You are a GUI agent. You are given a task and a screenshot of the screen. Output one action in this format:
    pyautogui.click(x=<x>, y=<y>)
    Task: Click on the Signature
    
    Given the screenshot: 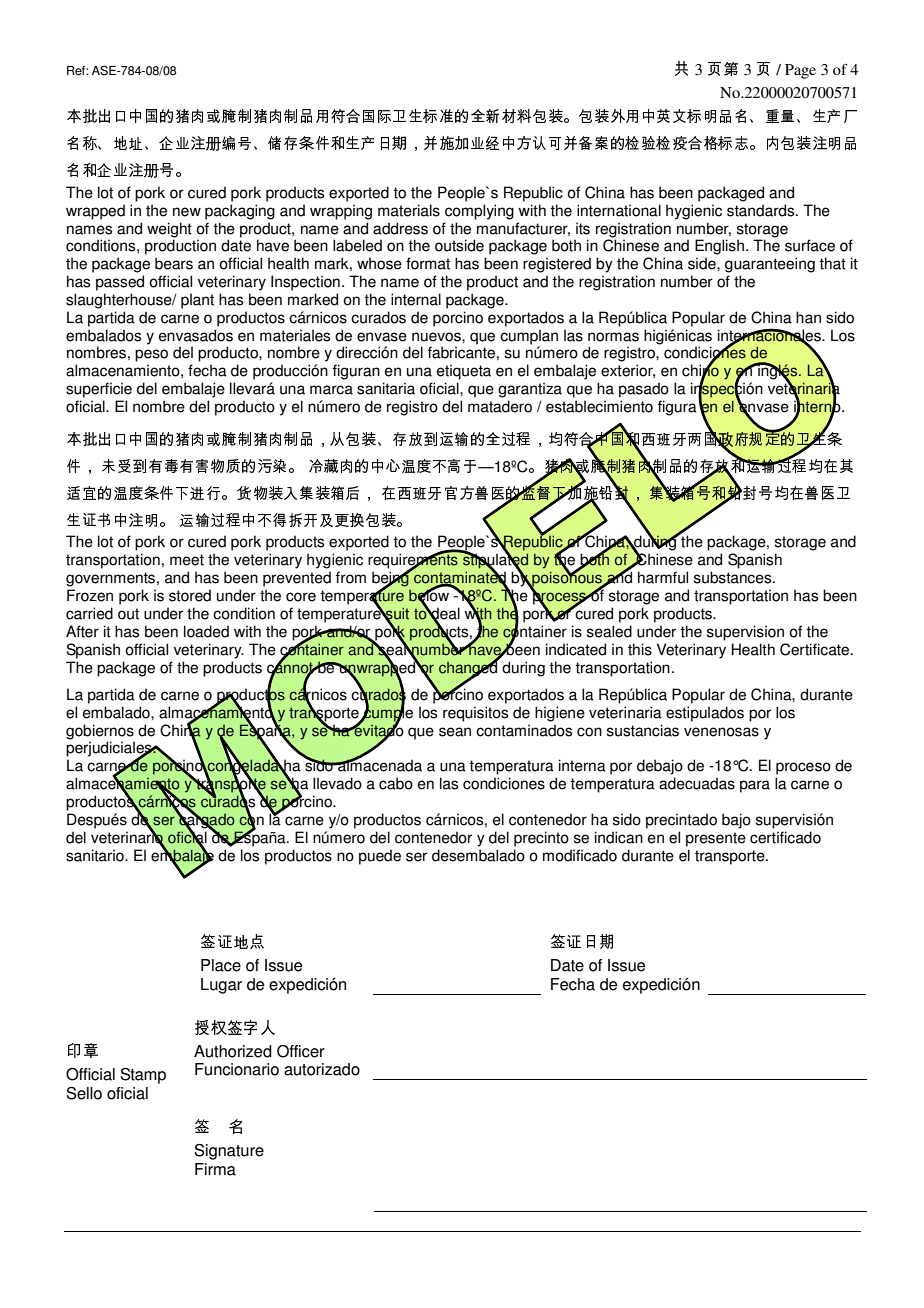 What is the action you would take?
    pyautogui.click(x=229, y=1152)
